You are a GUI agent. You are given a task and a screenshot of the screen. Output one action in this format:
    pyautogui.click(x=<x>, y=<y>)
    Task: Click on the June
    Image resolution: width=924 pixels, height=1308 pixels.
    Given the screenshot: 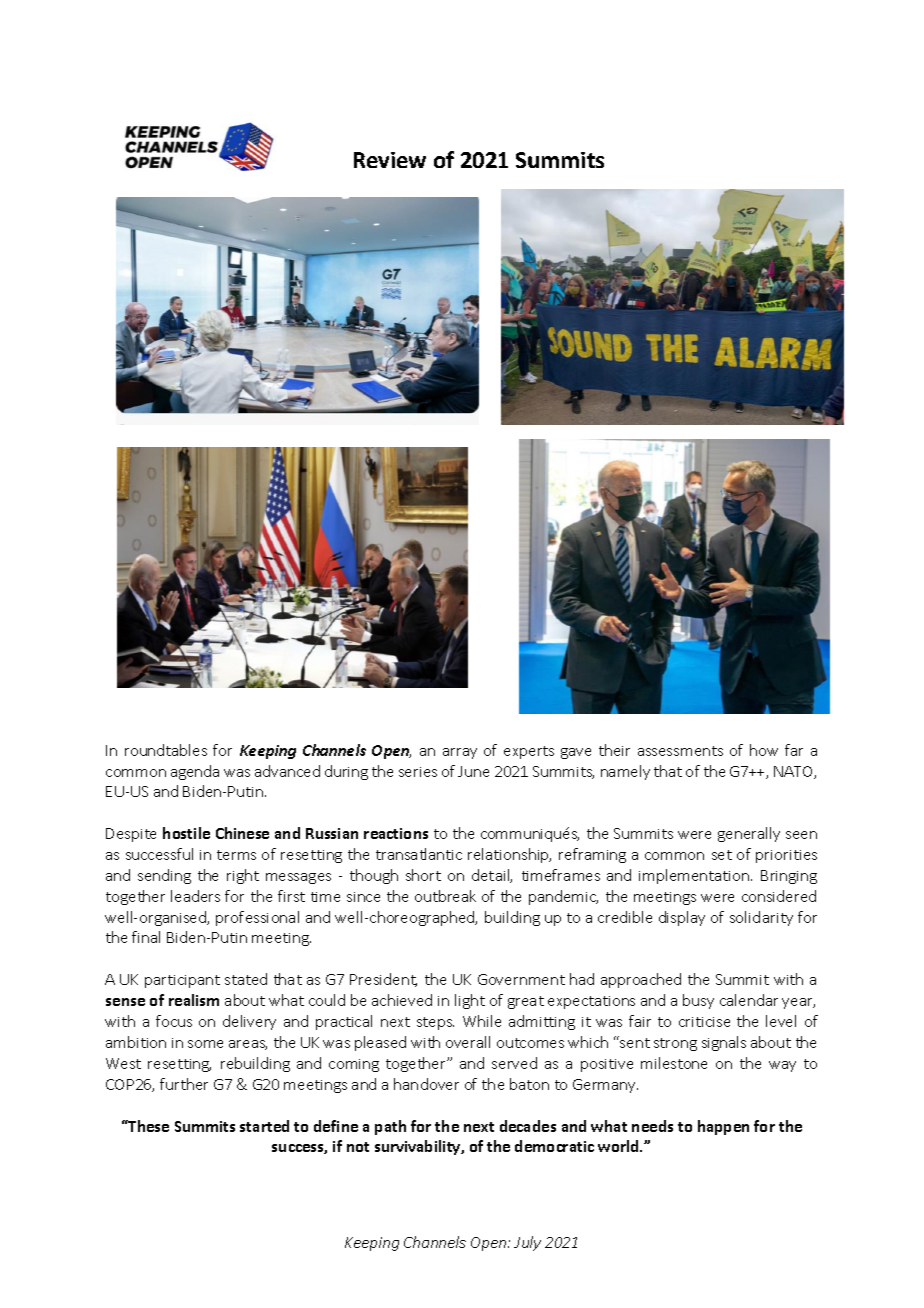 What is the action you would take?
    pyautogui.click(x=473, y=771)
